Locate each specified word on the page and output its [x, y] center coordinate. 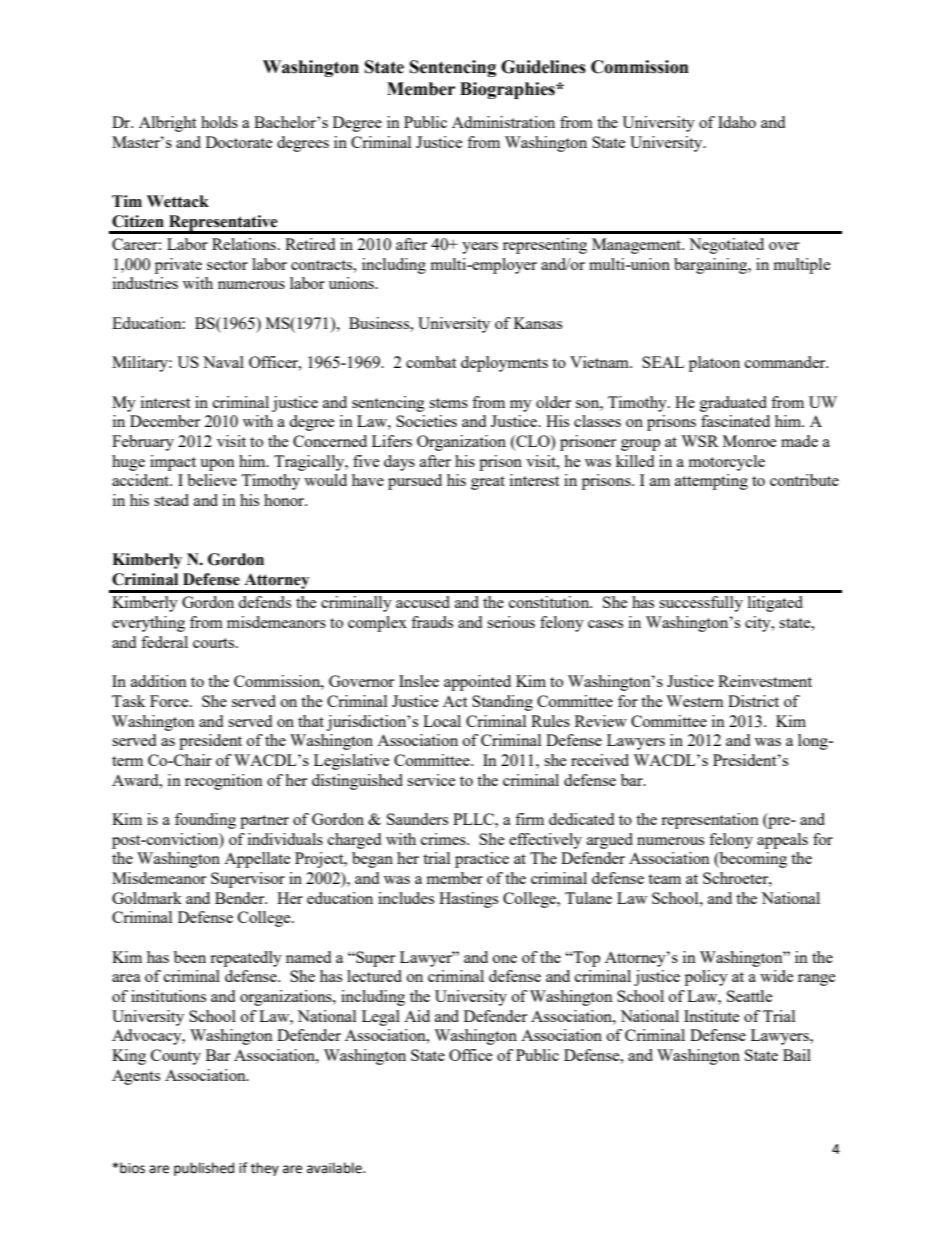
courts [215, 643]
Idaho [737, 122]
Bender [241, 898]
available [335, 1168]
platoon [714, 364]
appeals [782, 841]
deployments [504, 364]
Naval [223, 362]
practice [482, 860]
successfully [701, 604]
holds [219, 122]
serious [511, 622]
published [204, 1169]
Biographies [508, 90]
